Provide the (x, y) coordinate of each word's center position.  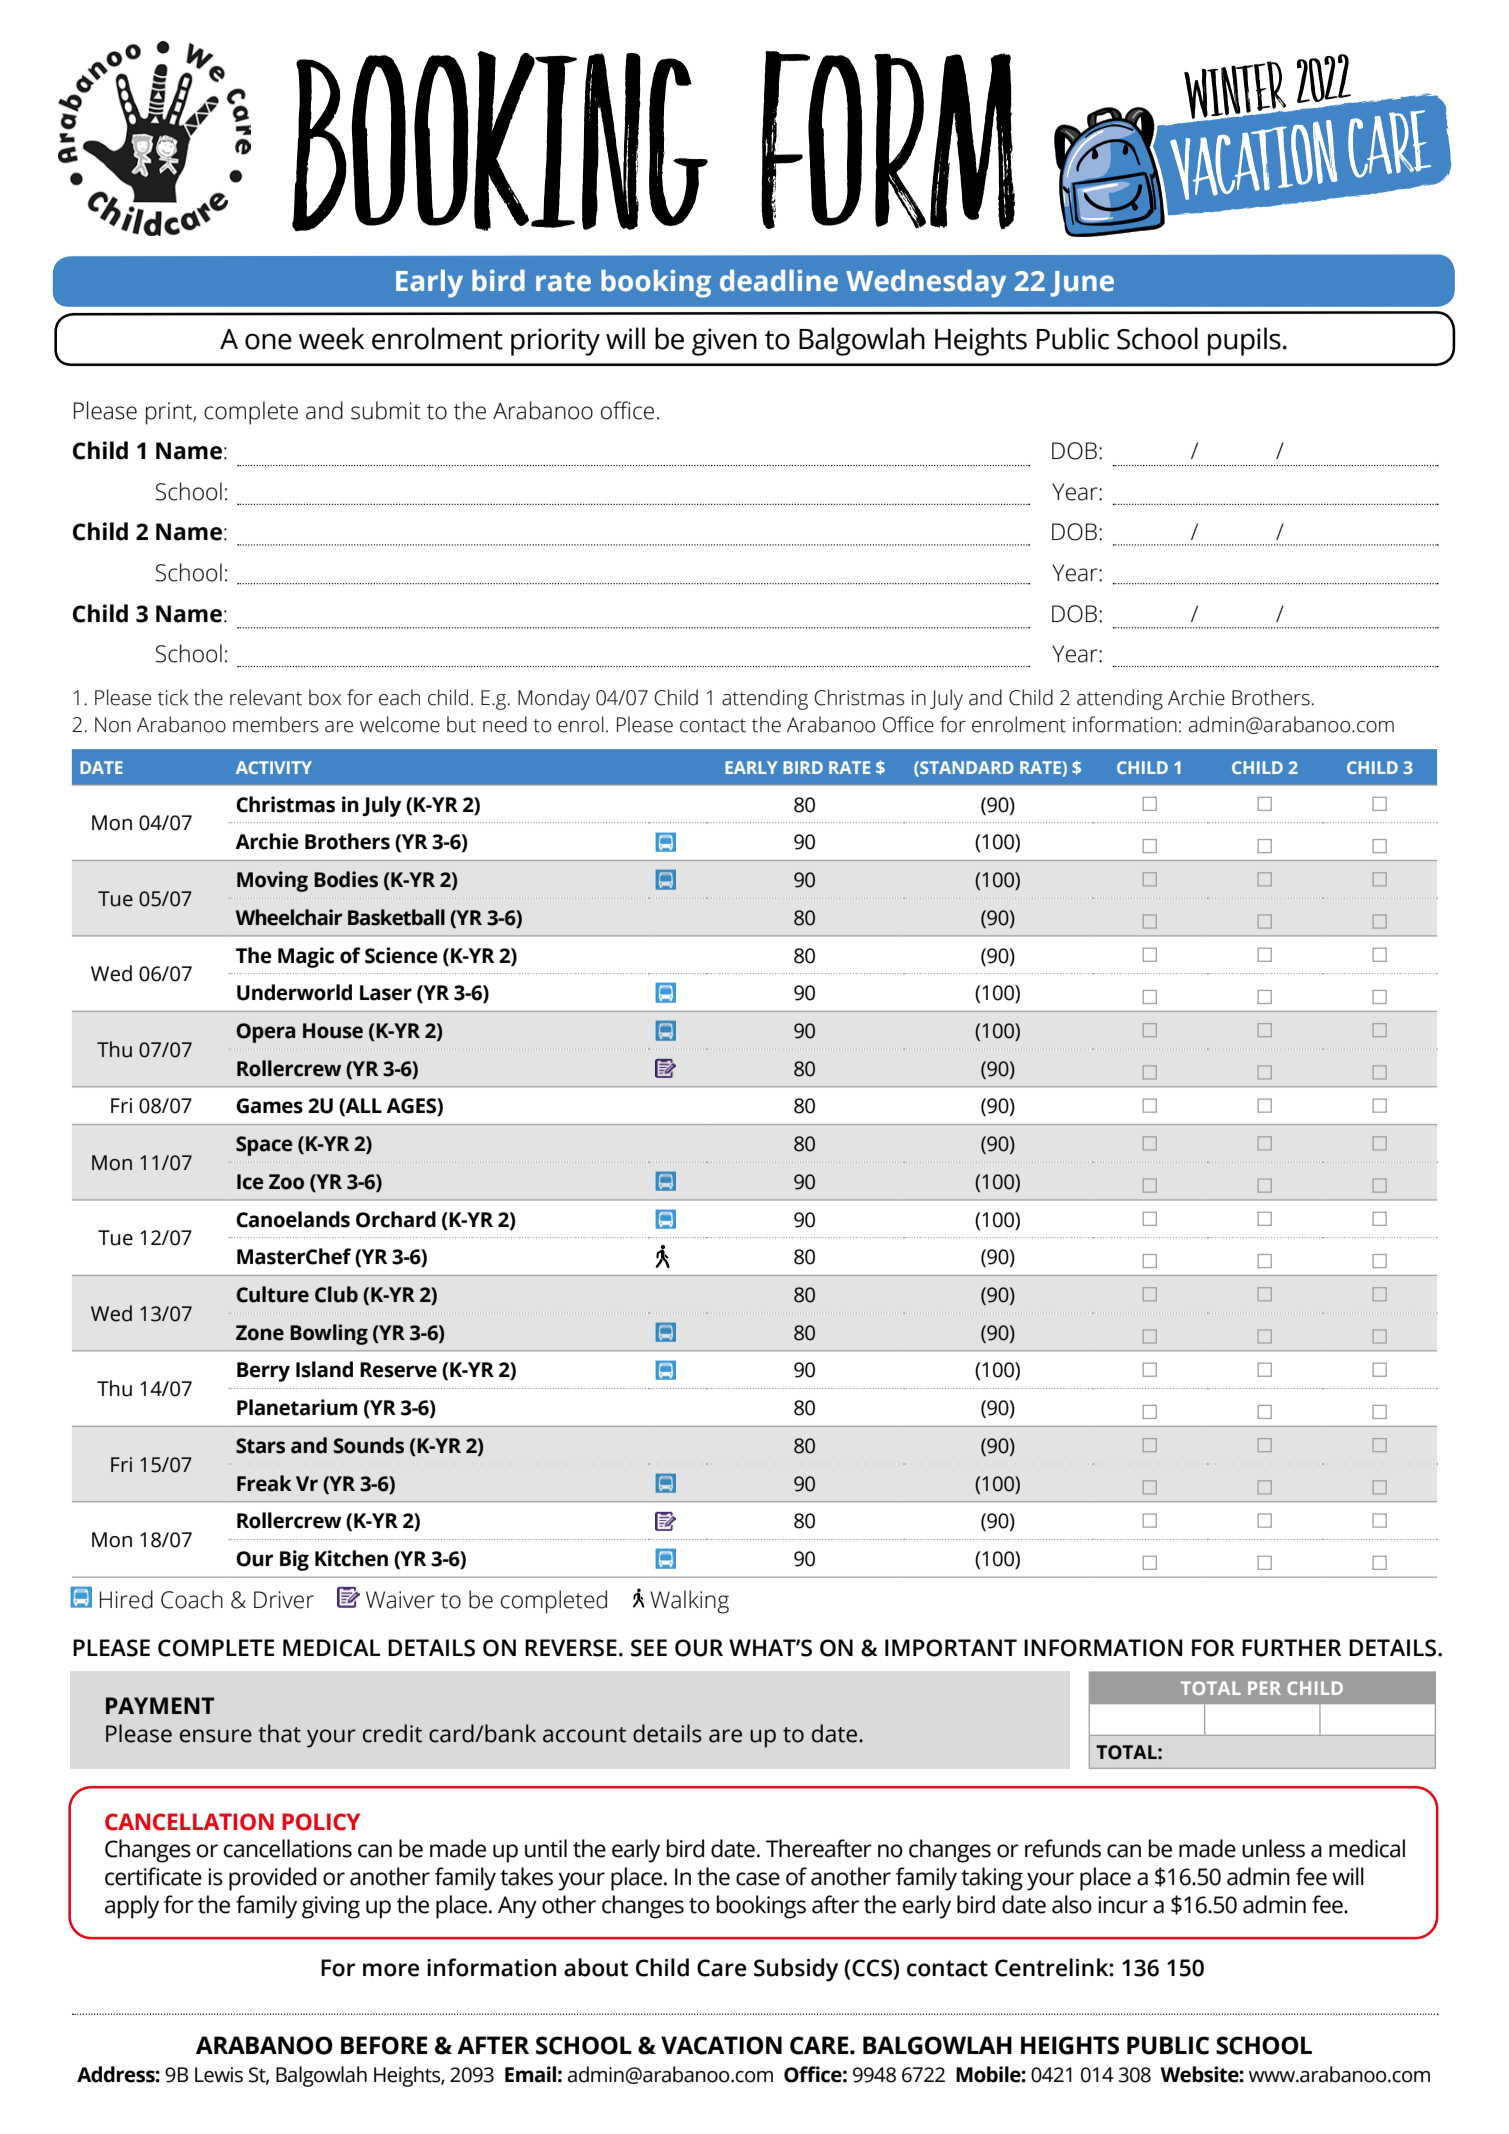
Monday (554, 699)
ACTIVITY (274, 767)
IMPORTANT (951, 1648)
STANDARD (966, 767)
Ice (250, 1182)
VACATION (721, 2045)
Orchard (396, 1219)
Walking (689, 1602)
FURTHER (1292, 1648)
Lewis (219, 2075)
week (331, 338)
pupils (1244, 341)
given (724, 342)
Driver (284, 1600)
